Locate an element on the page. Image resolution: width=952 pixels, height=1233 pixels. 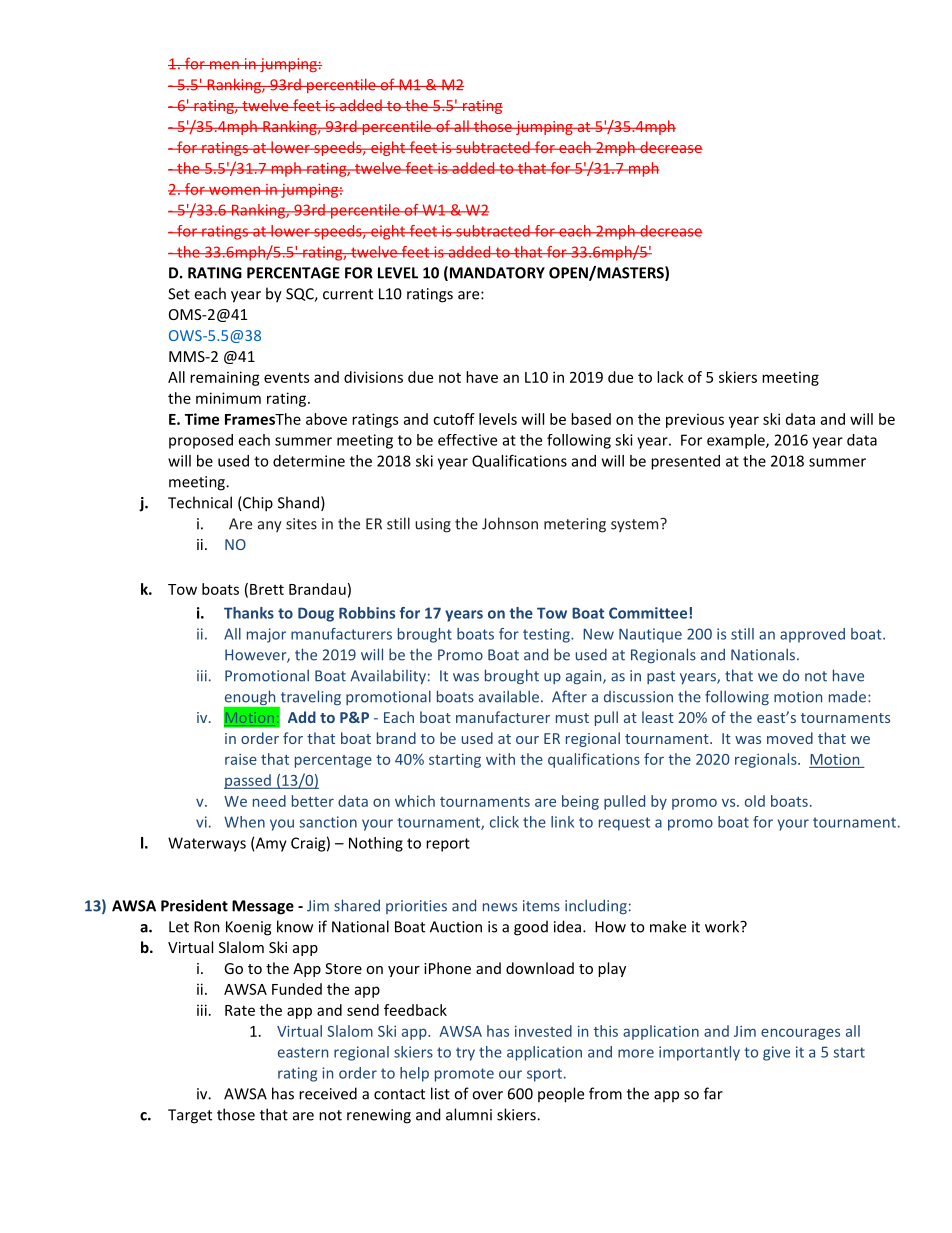
approved is located at coordinates (812, 635).
